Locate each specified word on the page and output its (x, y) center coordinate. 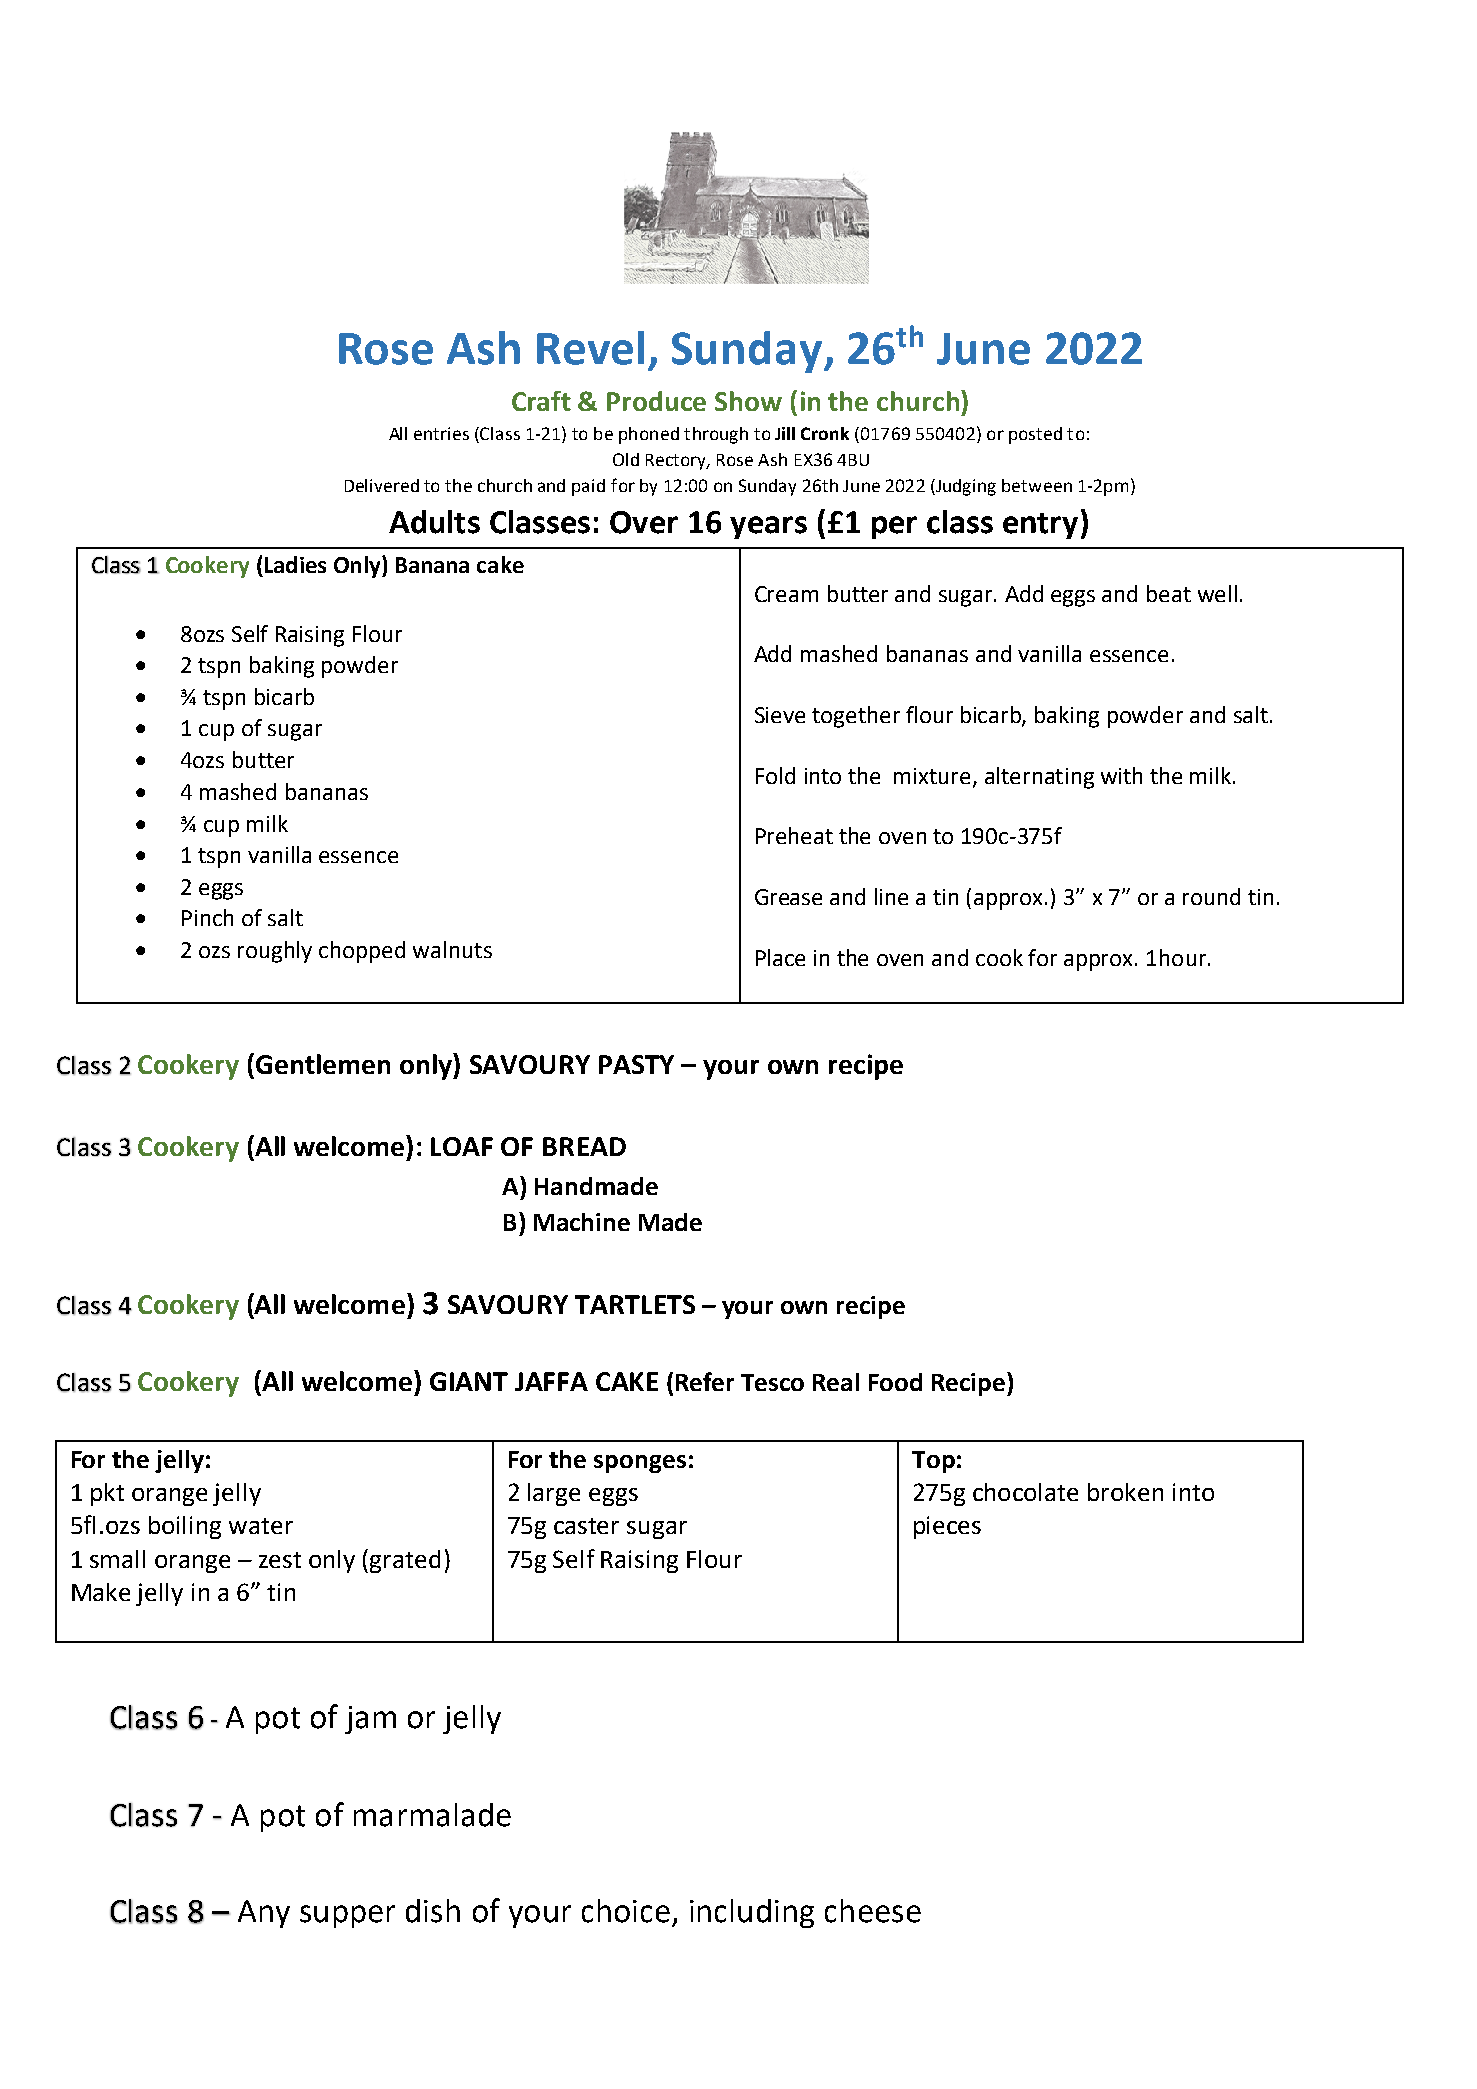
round (1211, 896)
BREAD (584, 1146)
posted (1035, 435)
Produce (656, 401)
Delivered (382, 485)
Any (264, 1914)
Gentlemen (323, 1064)
